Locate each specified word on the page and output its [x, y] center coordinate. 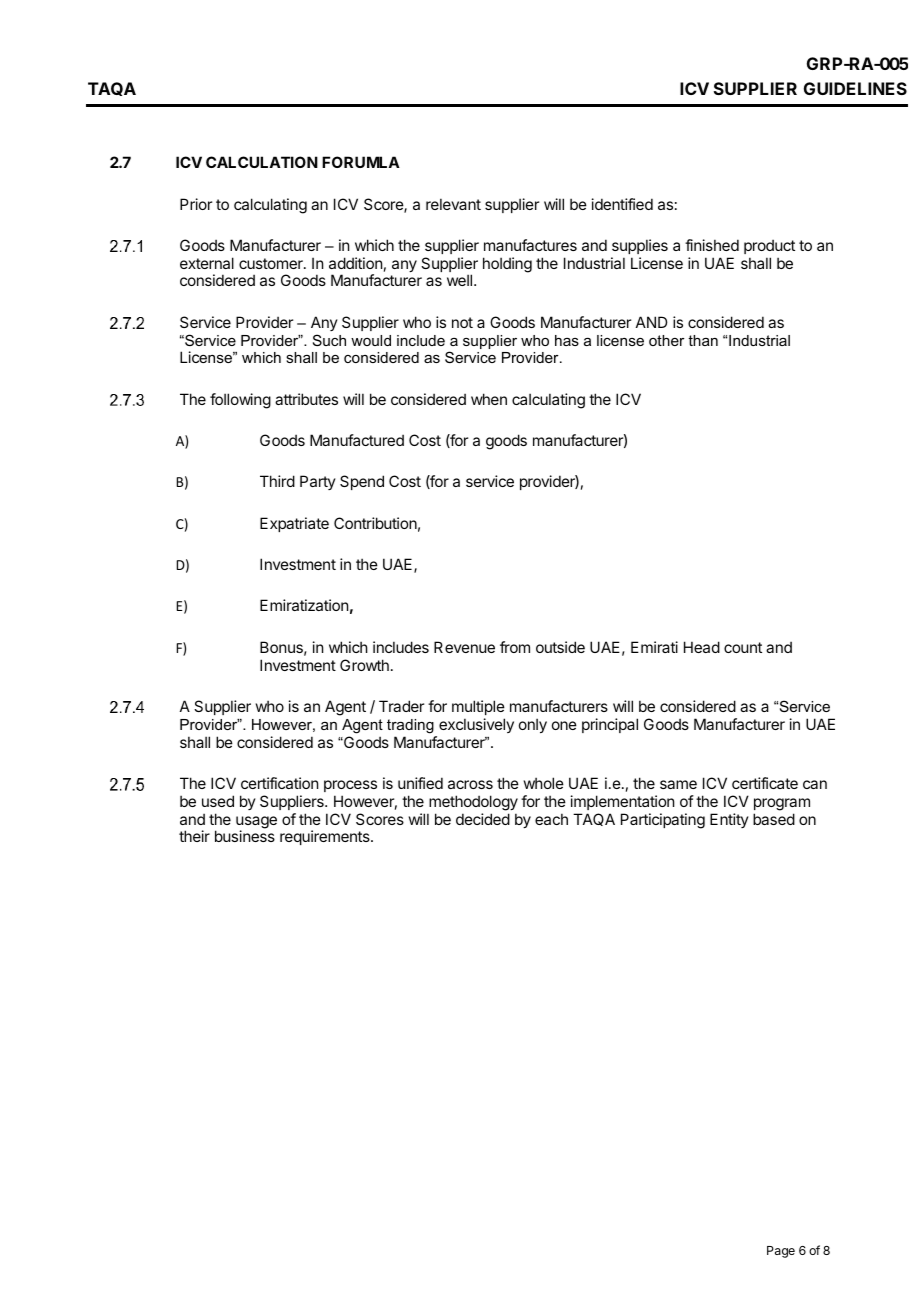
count [743, 647]
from [515, 647]
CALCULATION [262, 162]
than [703, 340]
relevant [453, 204]
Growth [364, 665]
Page [781, 1252]
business [245, 836]
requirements [326, 837]
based [774, 819]
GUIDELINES [855, 88]
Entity [729, 820]
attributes [306, 399]
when [489, 399]
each [551, 819]
